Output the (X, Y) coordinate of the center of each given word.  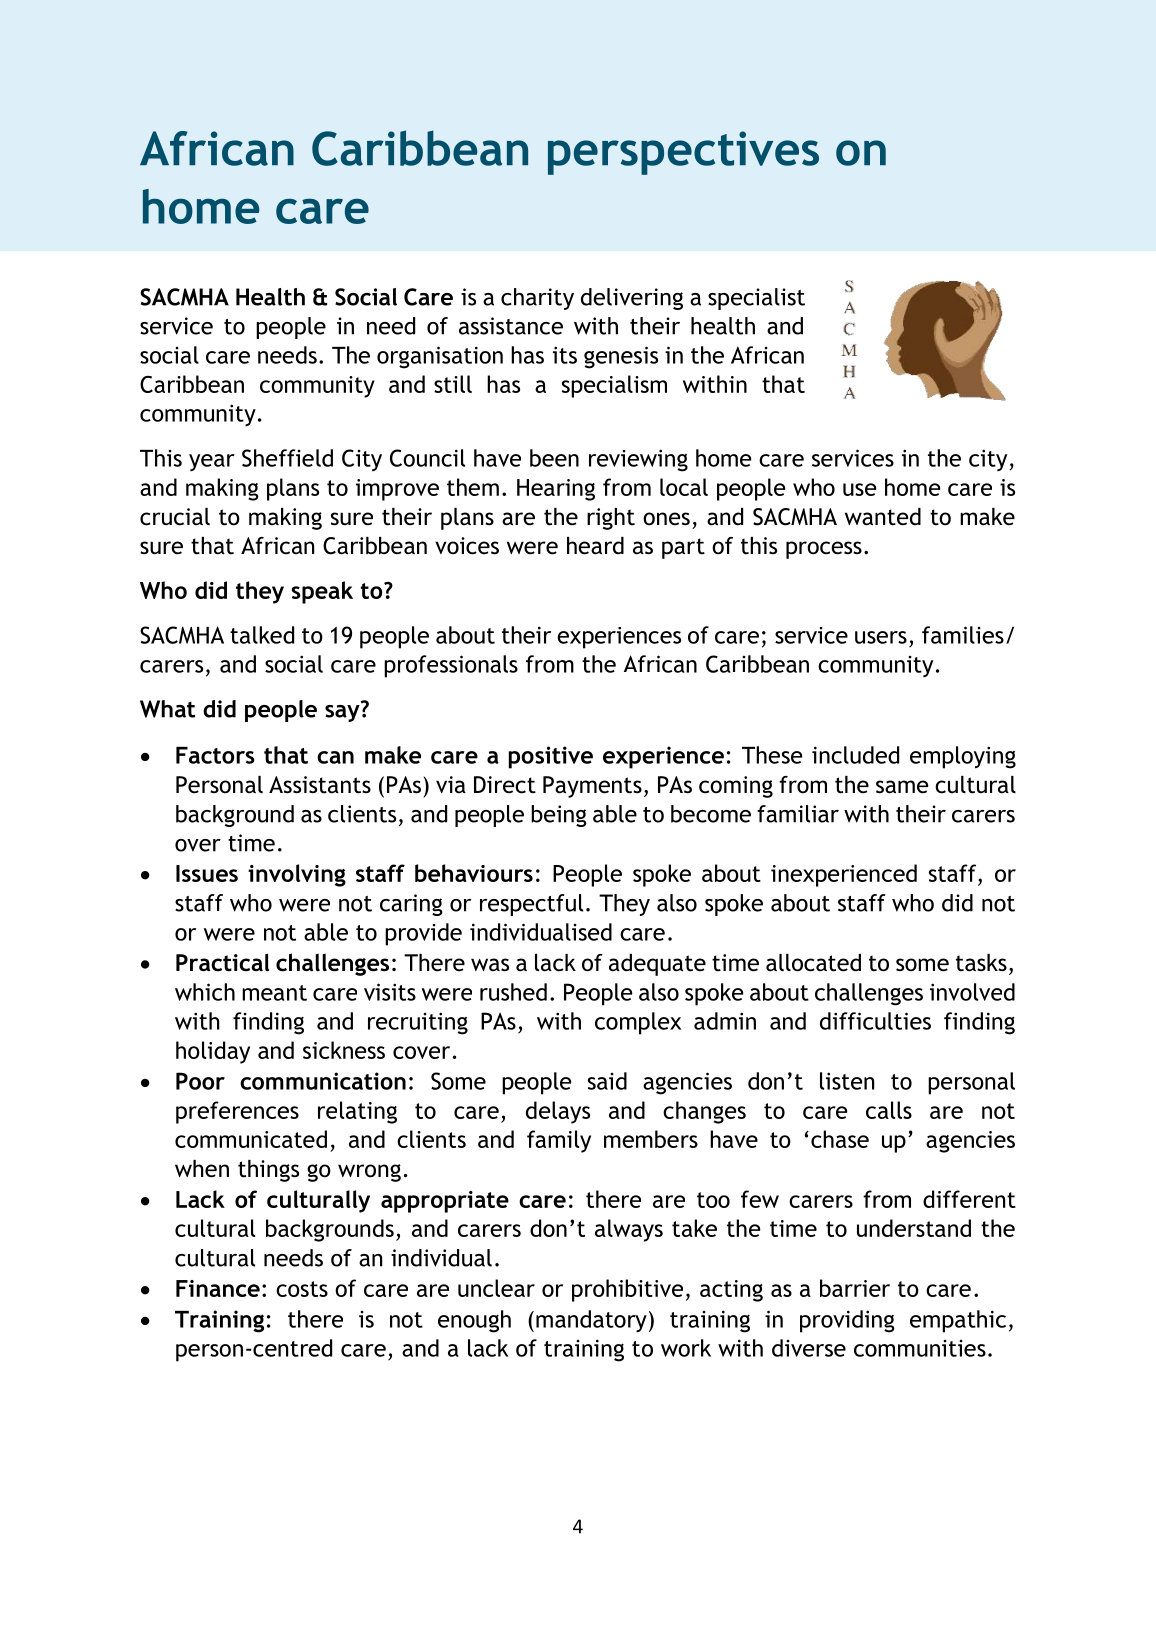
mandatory (591, 1321)
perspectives (683, 153)
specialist (756, 299)
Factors (215, 755)
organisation (440, 357)
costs (302, 1289)
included (855, 755)
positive (551, 757)
